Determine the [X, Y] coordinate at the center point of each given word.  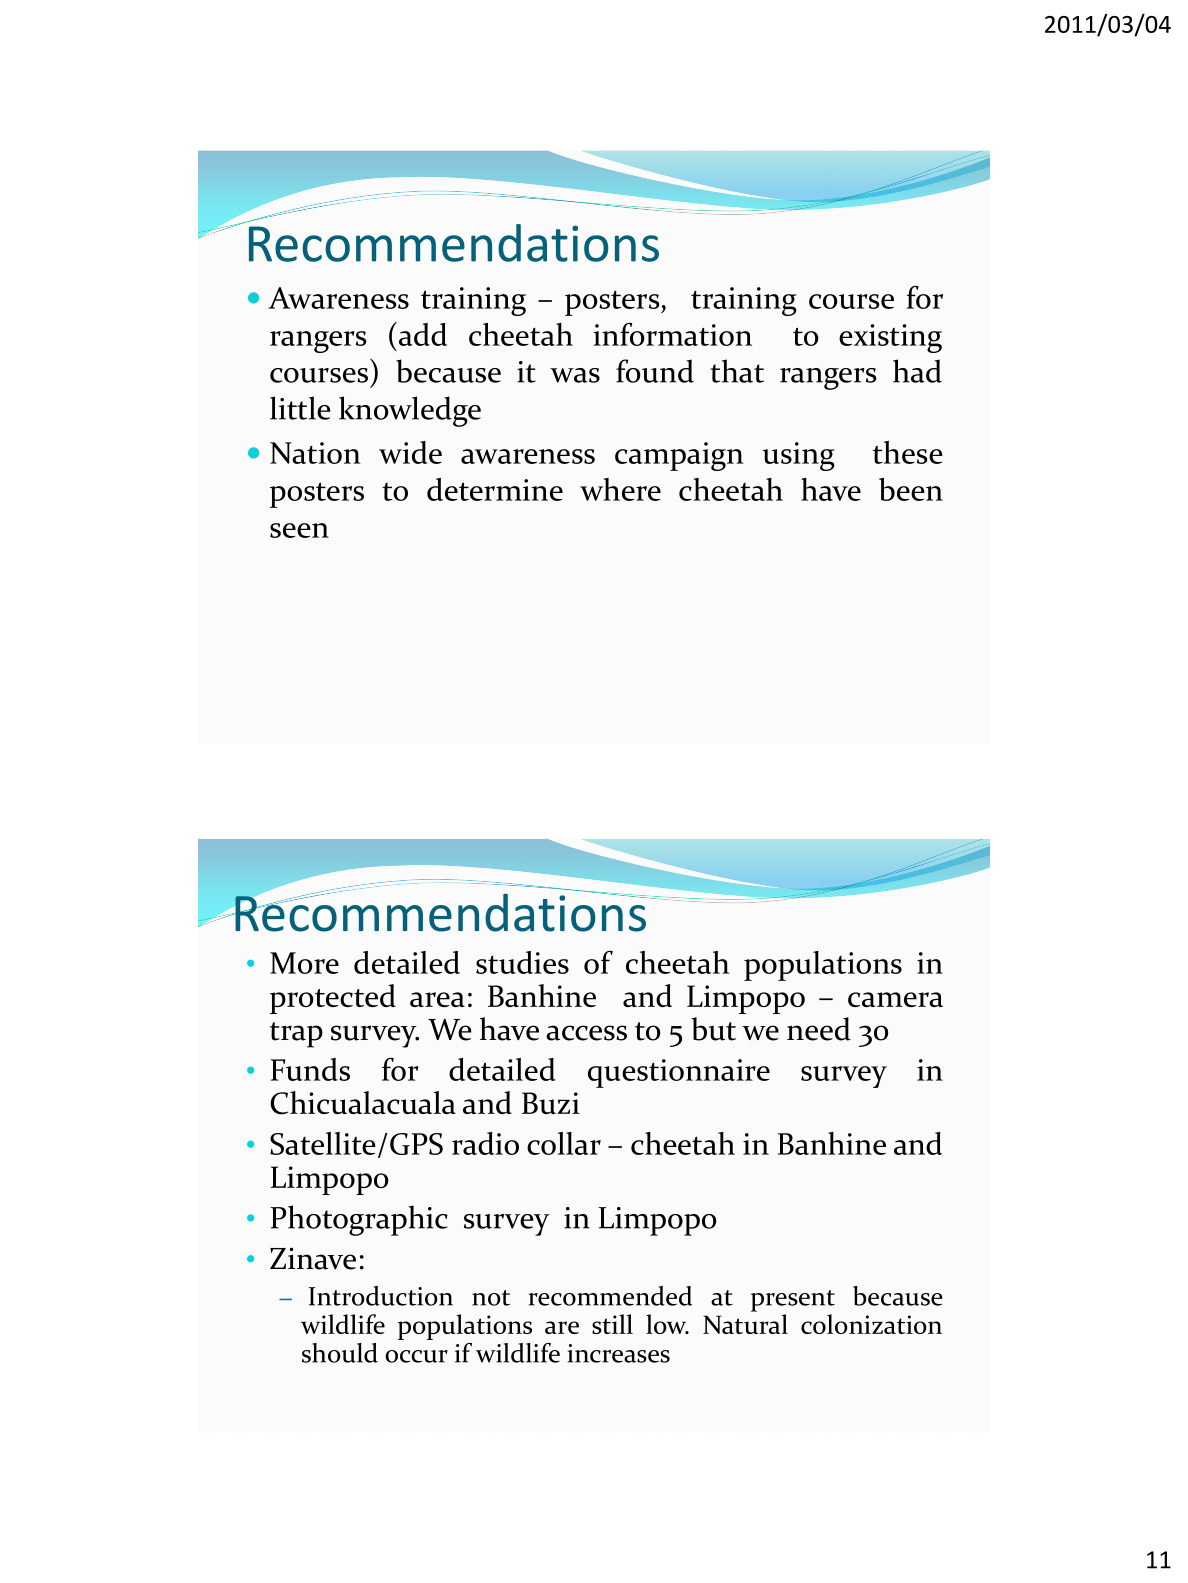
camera [895, 999]
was [575, 375]
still [612, 1324]
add [423, 334]
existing [890, 338]
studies [522, 962]
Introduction [381, 1296]
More [304, 963]
